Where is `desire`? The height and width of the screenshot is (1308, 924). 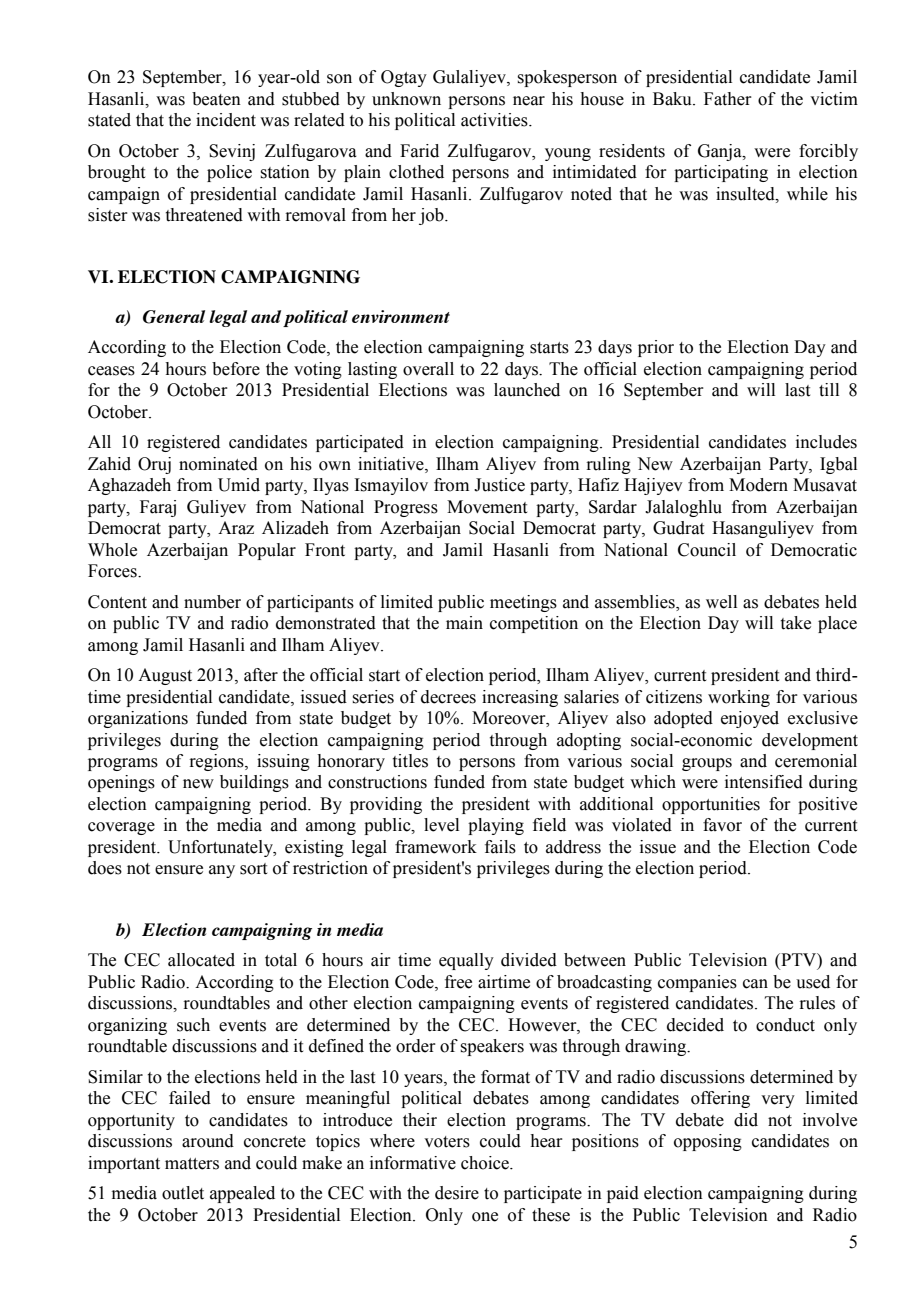
desire is located at coordinates (457, 1193).
